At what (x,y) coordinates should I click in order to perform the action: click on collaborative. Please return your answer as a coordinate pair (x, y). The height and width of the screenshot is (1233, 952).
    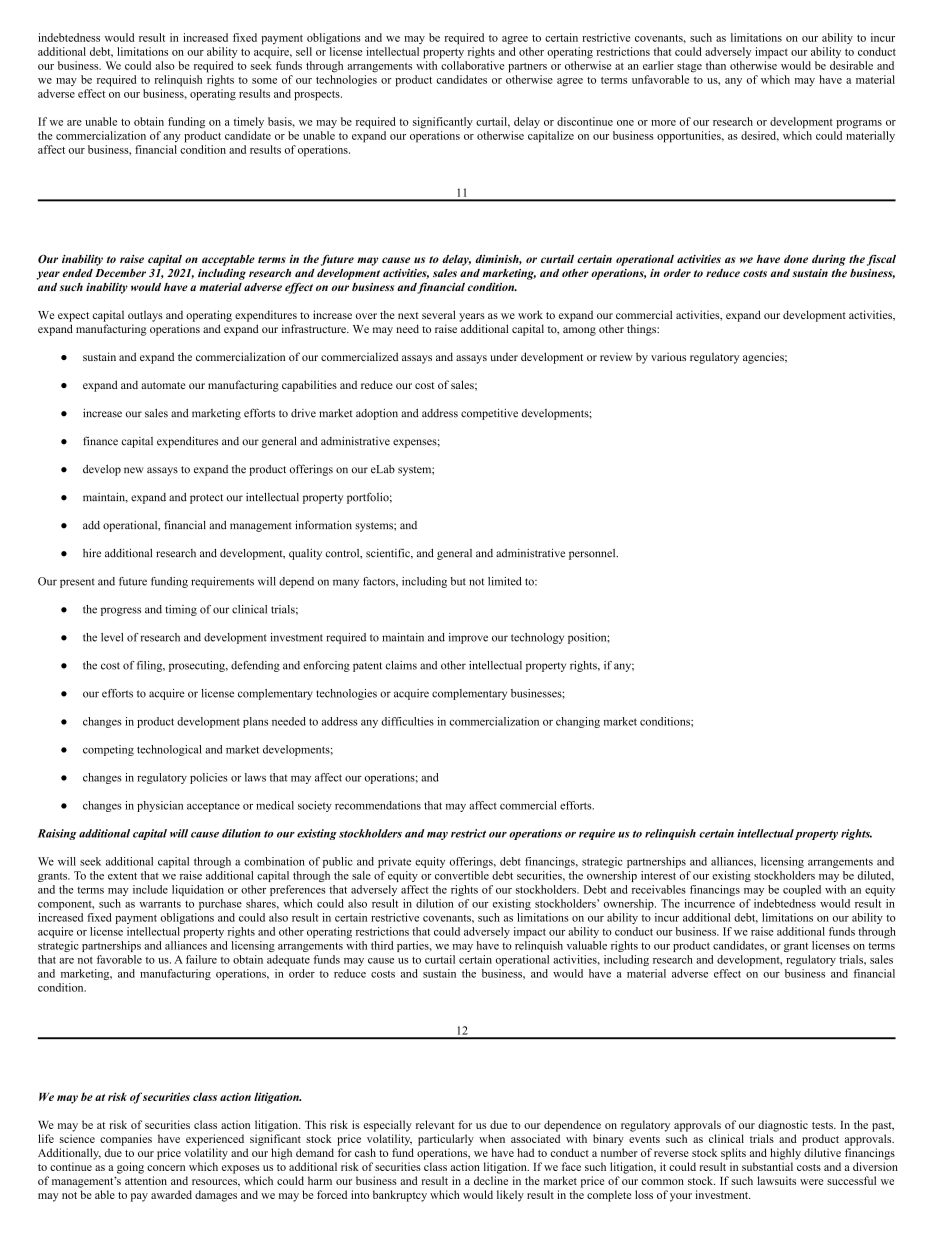
    Looking at the image, I should click on (472, 65).
